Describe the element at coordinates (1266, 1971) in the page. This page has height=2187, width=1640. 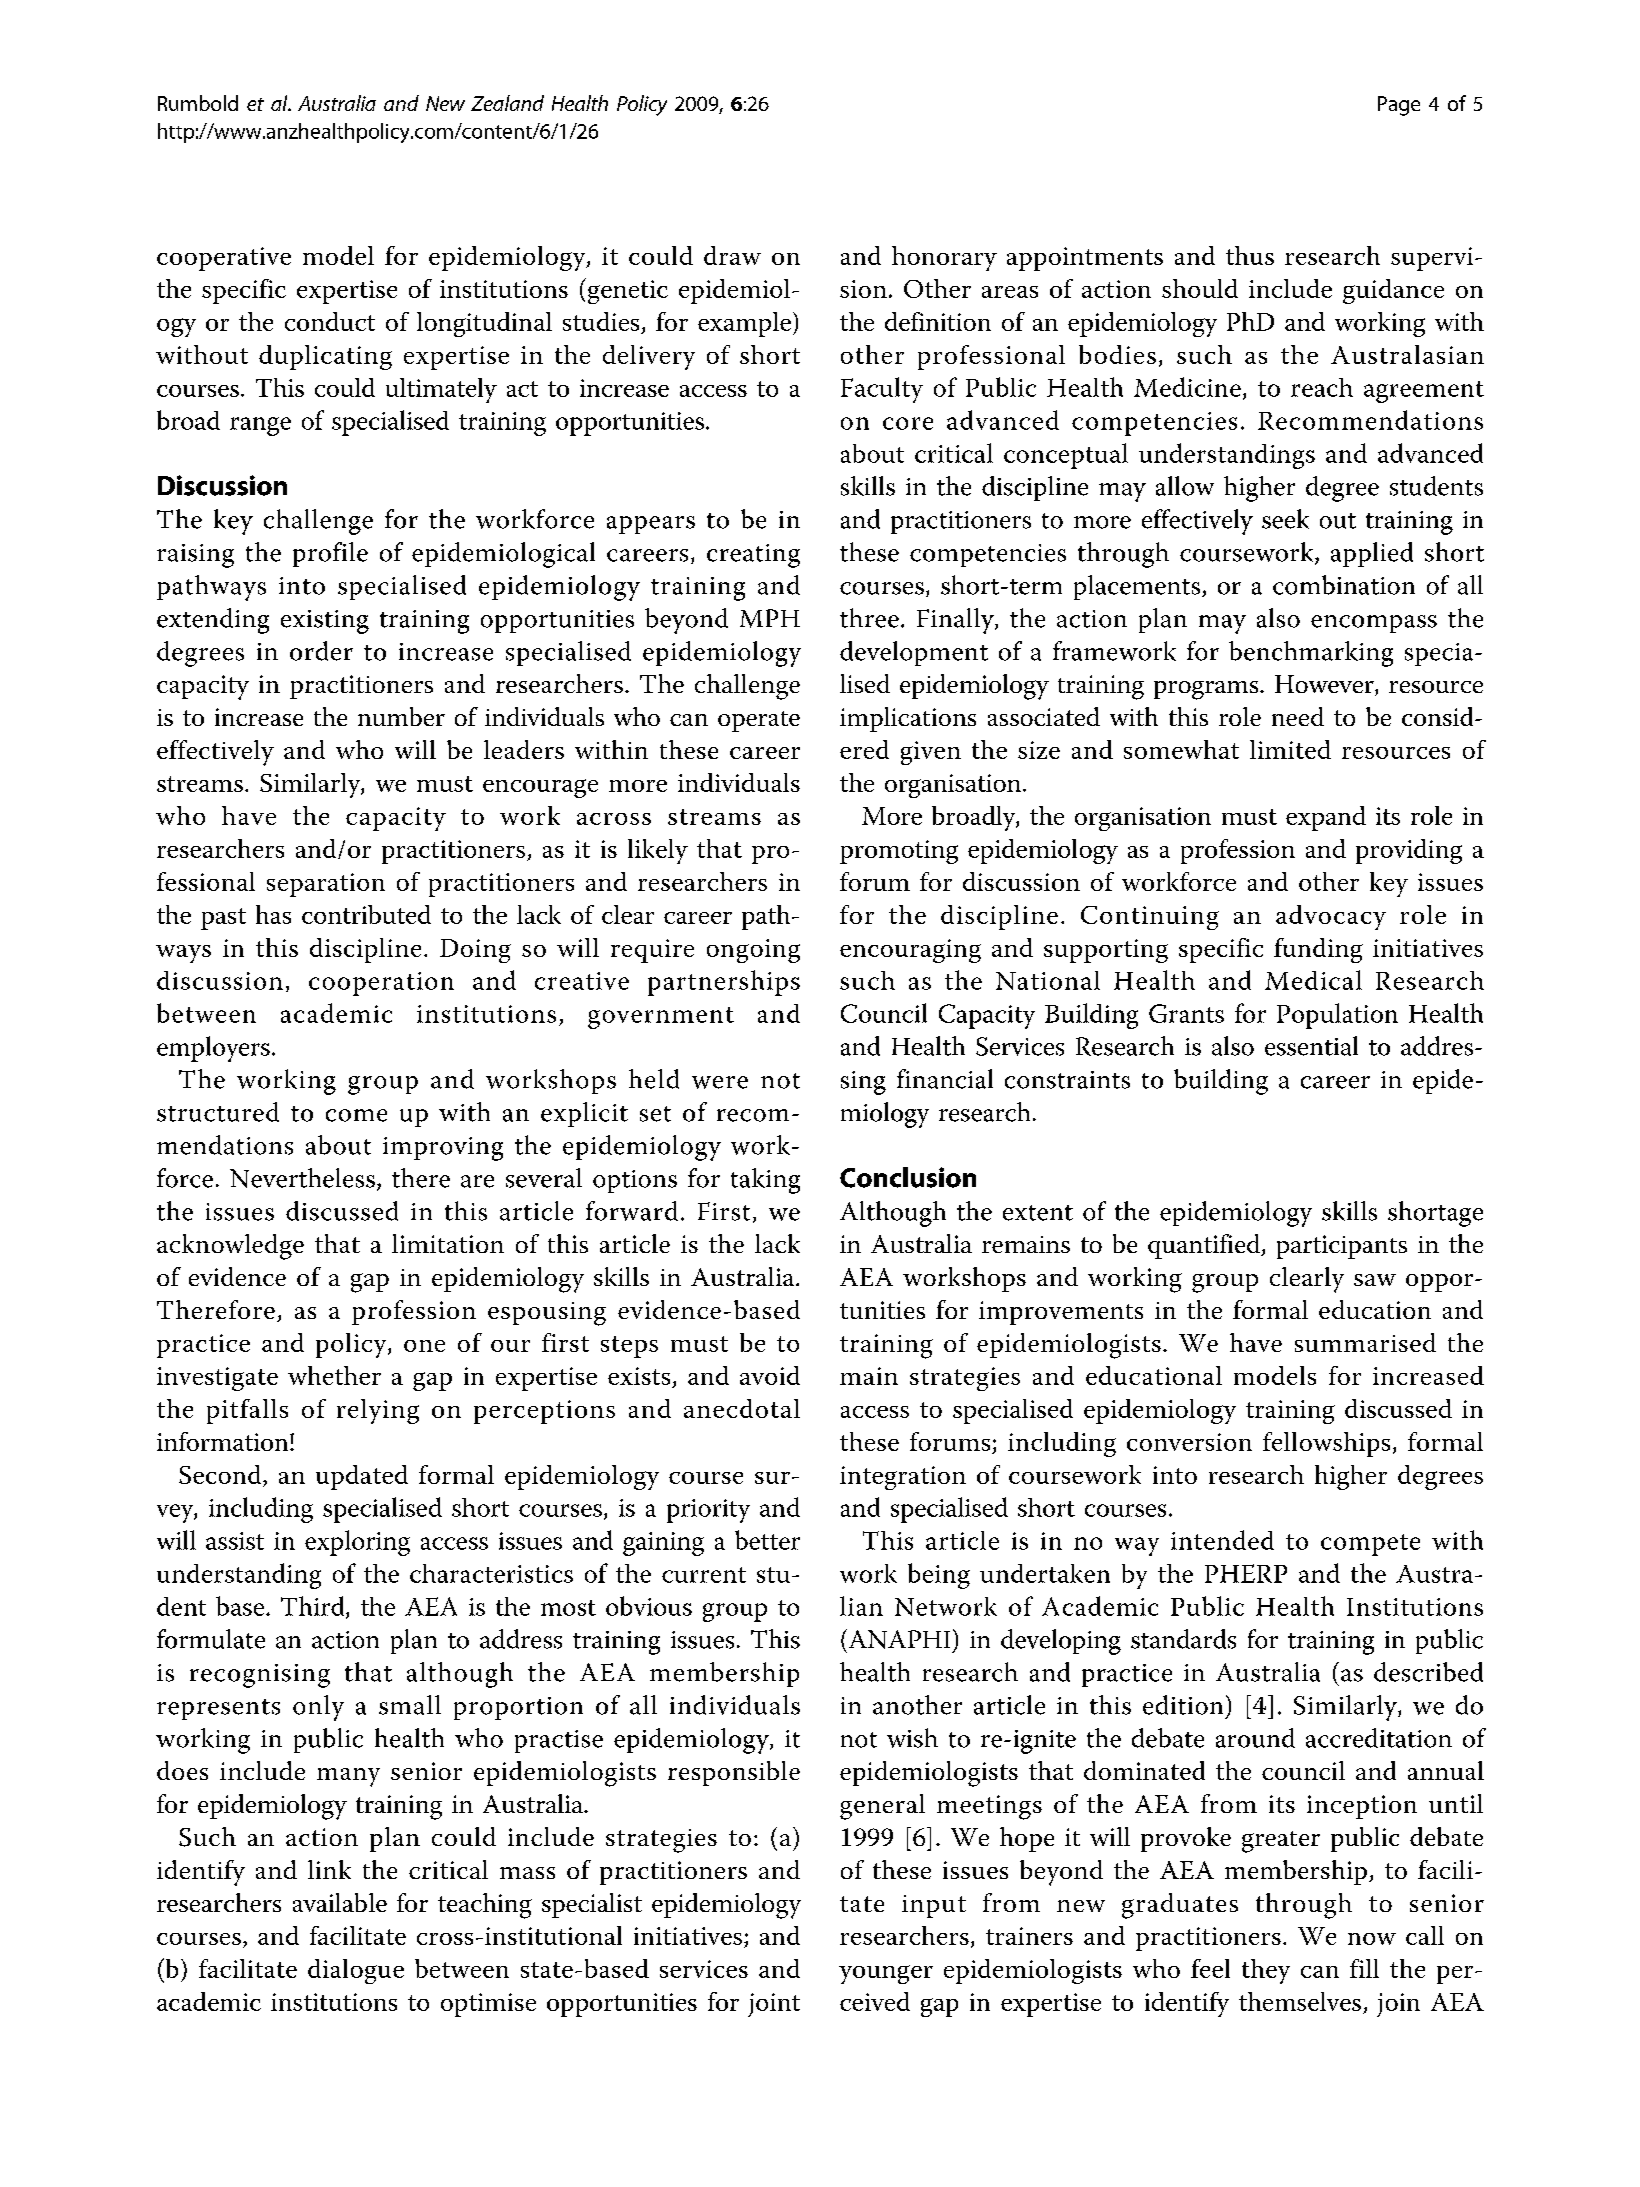
I see `they` at that location.
